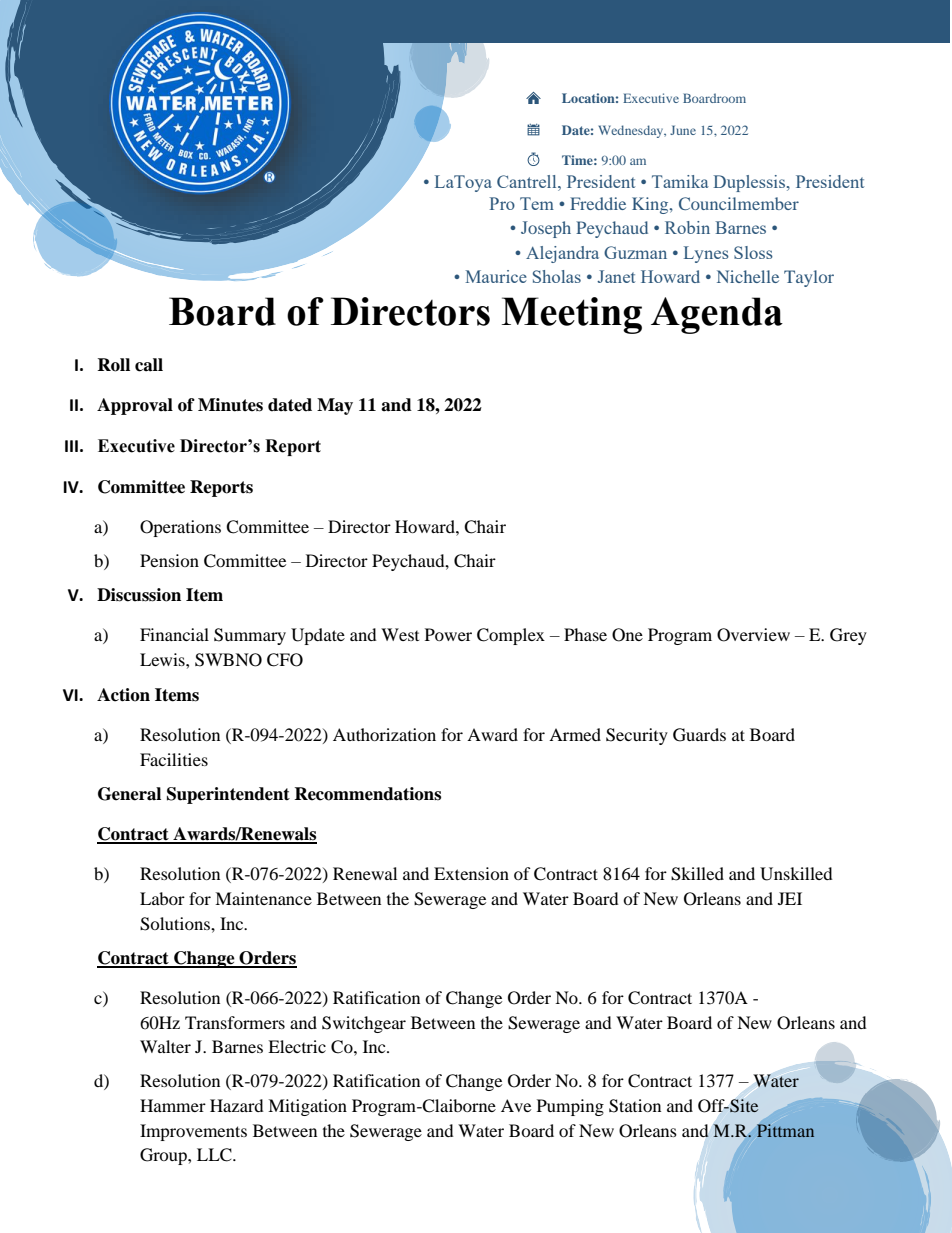 The height and width of the screenshot is (1233, 952). What do you see at coordinates (173, 1105) in the screenshot?
I see `Hammer` at bounding box center [173, 1105].
